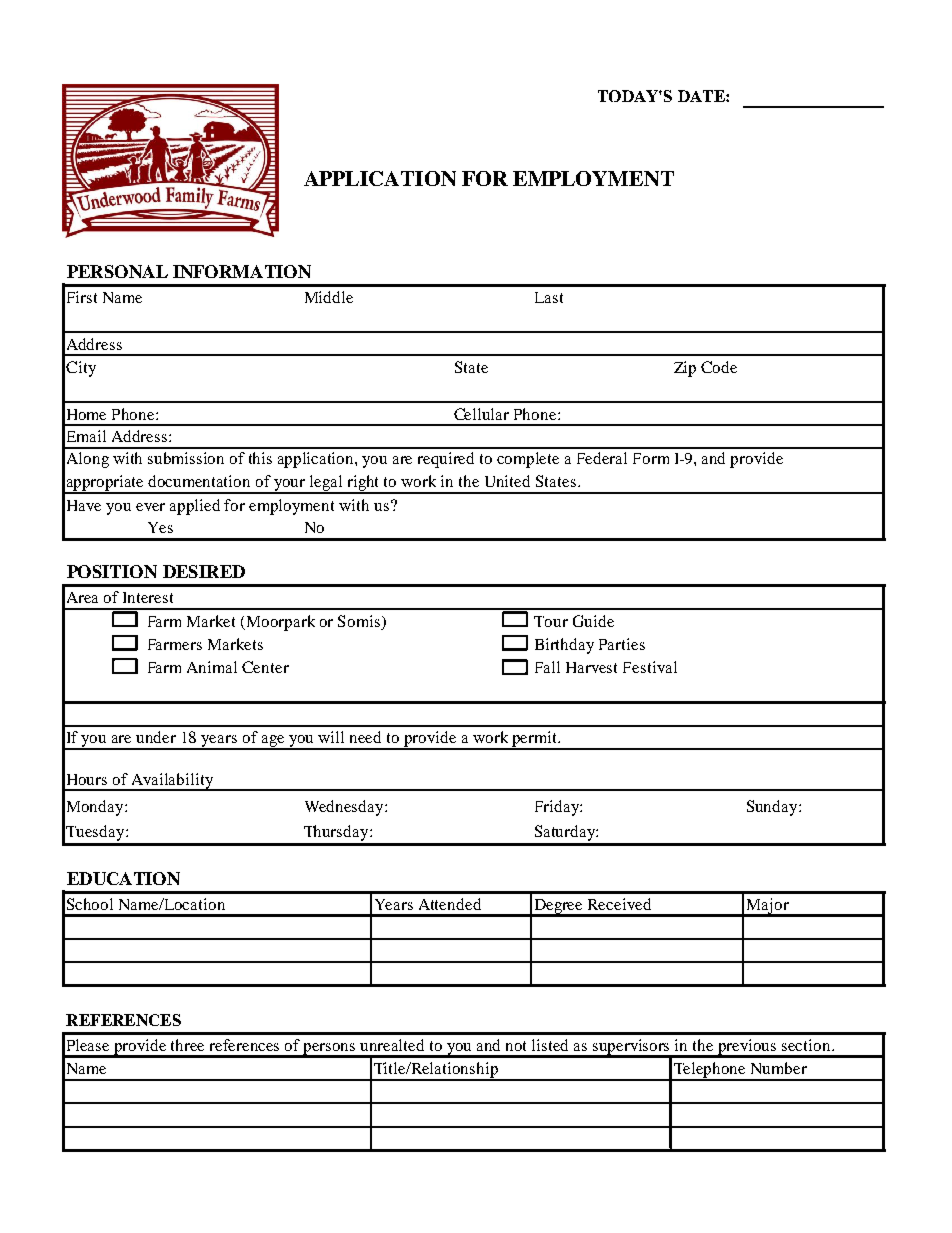  What do you see at coordinates (481, 414) in the image?
I see `Cellular` at bounding box center [481, 414].
